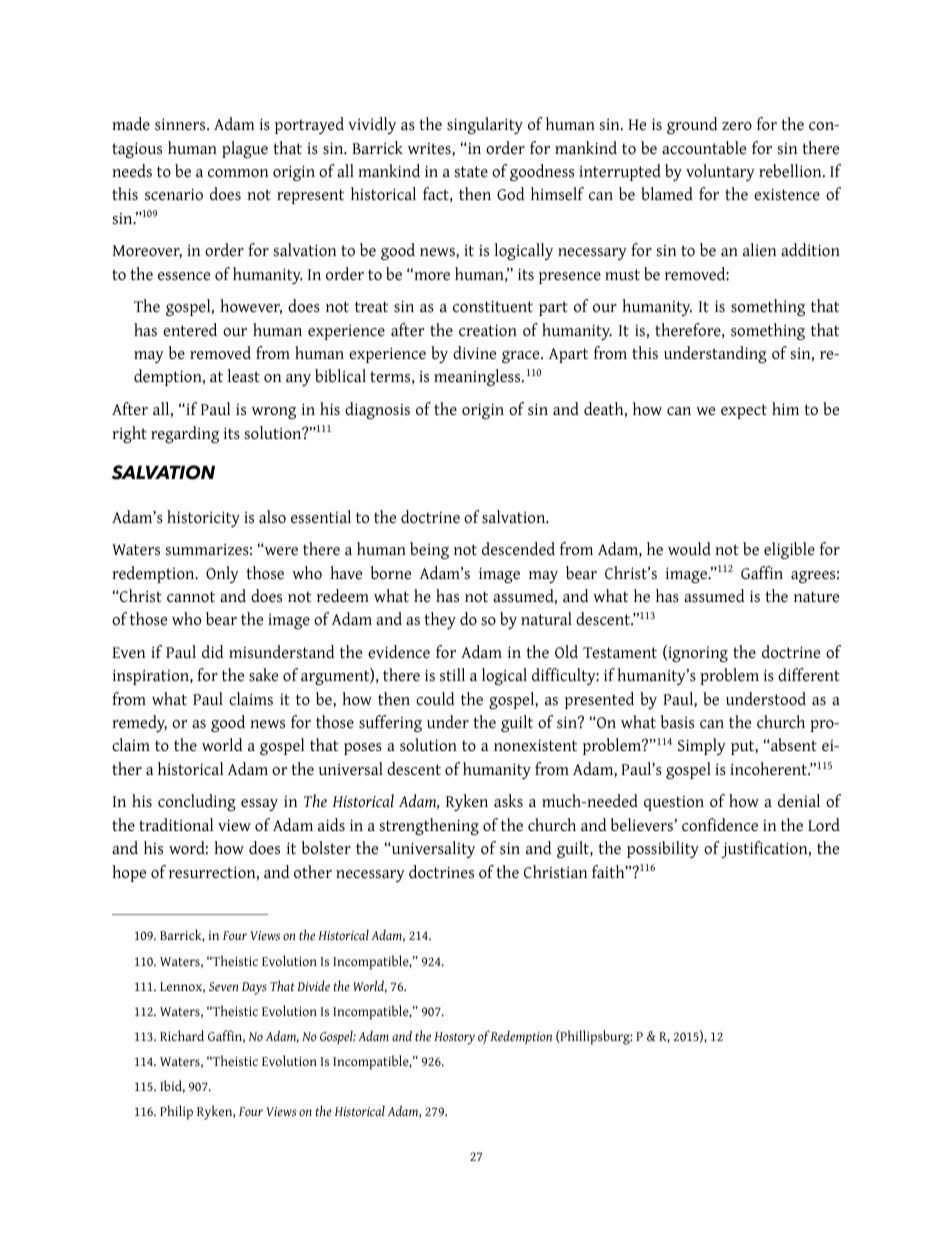 Image resolution: width=952 pixels, height=1233 pixels. I want to click on plague, so click(245, 149).
